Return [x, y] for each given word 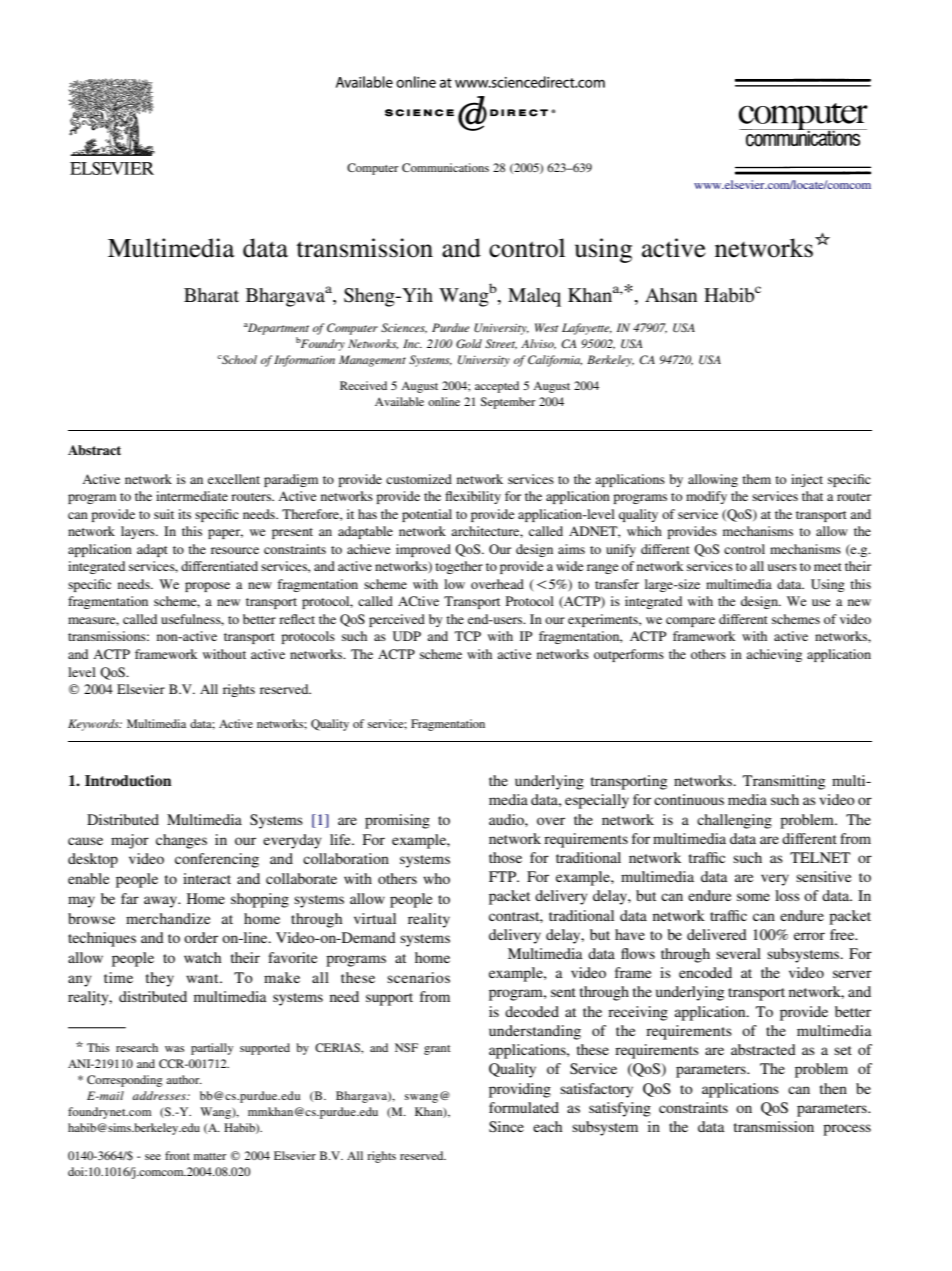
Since [506, 1126]
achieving [774, 655]
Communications [445, 167]
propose [207, 587]
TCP [468, 636]
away [161, 902]
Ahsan [671, 295]
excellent [234, 479]
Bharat [211, 295]
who [436, 878]
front [177, 1155]
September [508, 403]
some [753, 897]
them [756, 479]
